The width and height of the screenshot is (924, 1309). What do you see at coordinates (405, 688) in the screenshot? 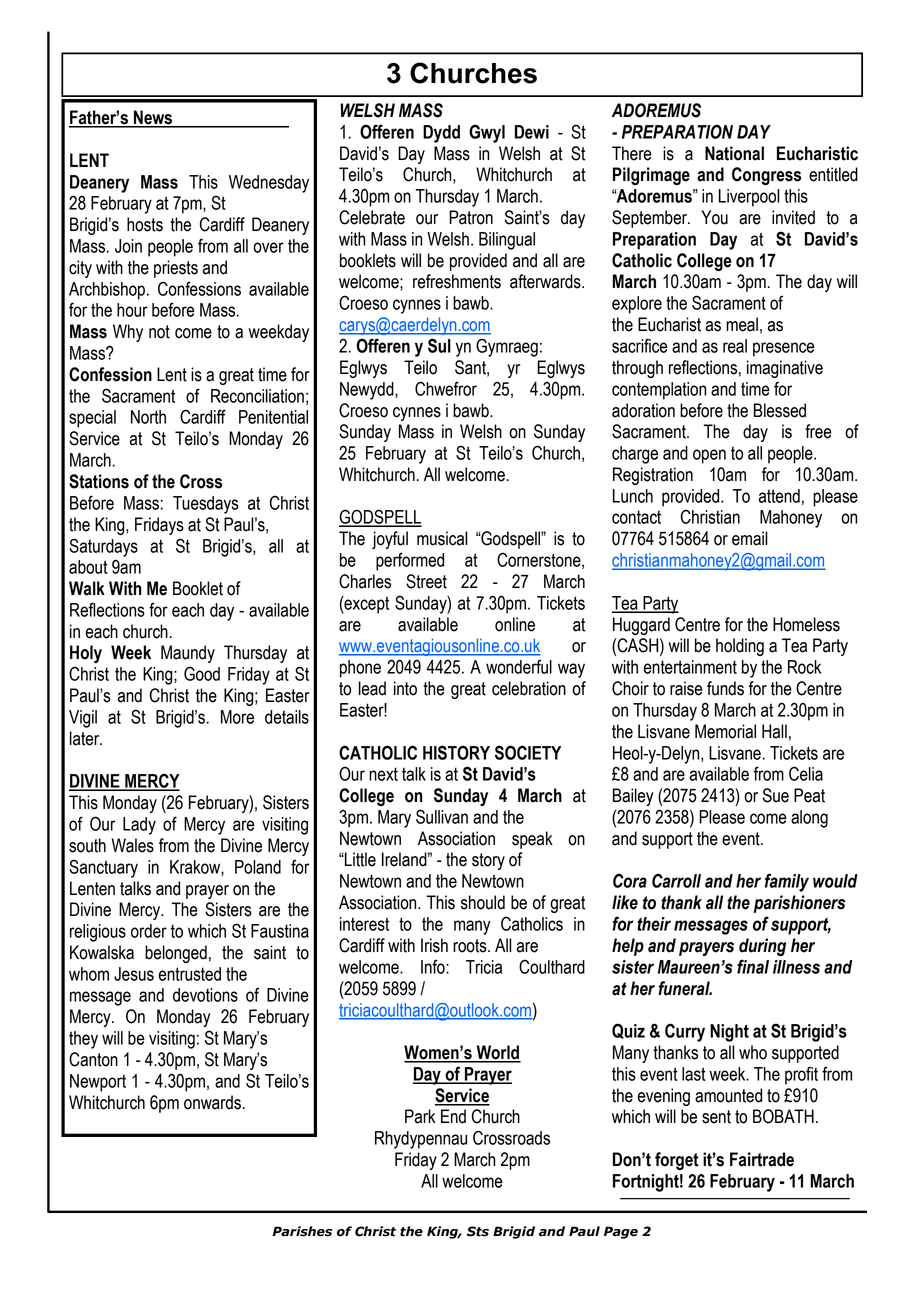
I see `into` at bounding box center [405, 688].
